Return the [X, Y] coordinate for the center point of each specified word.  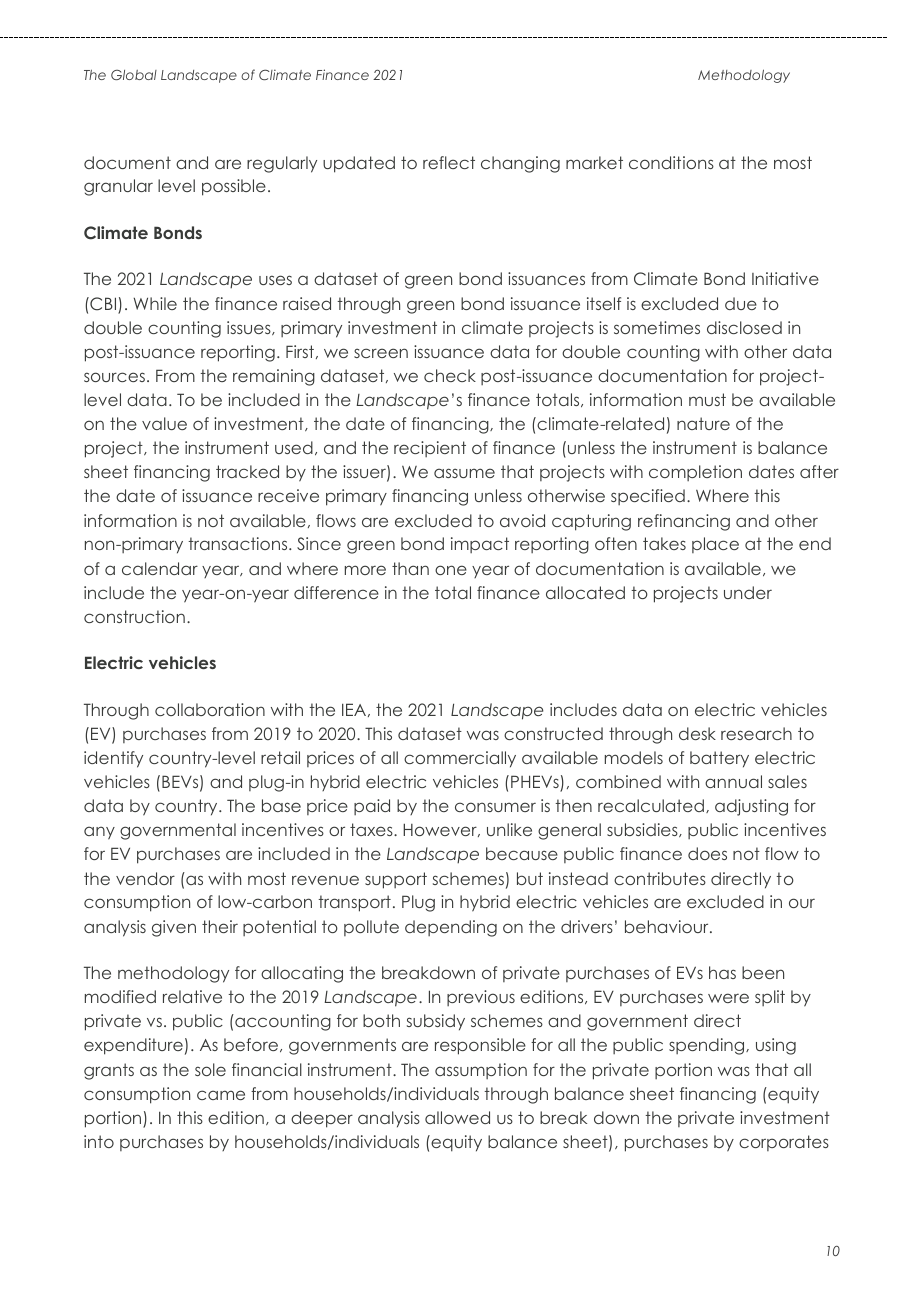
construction [134, 616]
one [451, 570]
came [221, 1095]
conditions [671, 162]
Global [134, 75]
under [748, 592]
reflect [449, 162]
